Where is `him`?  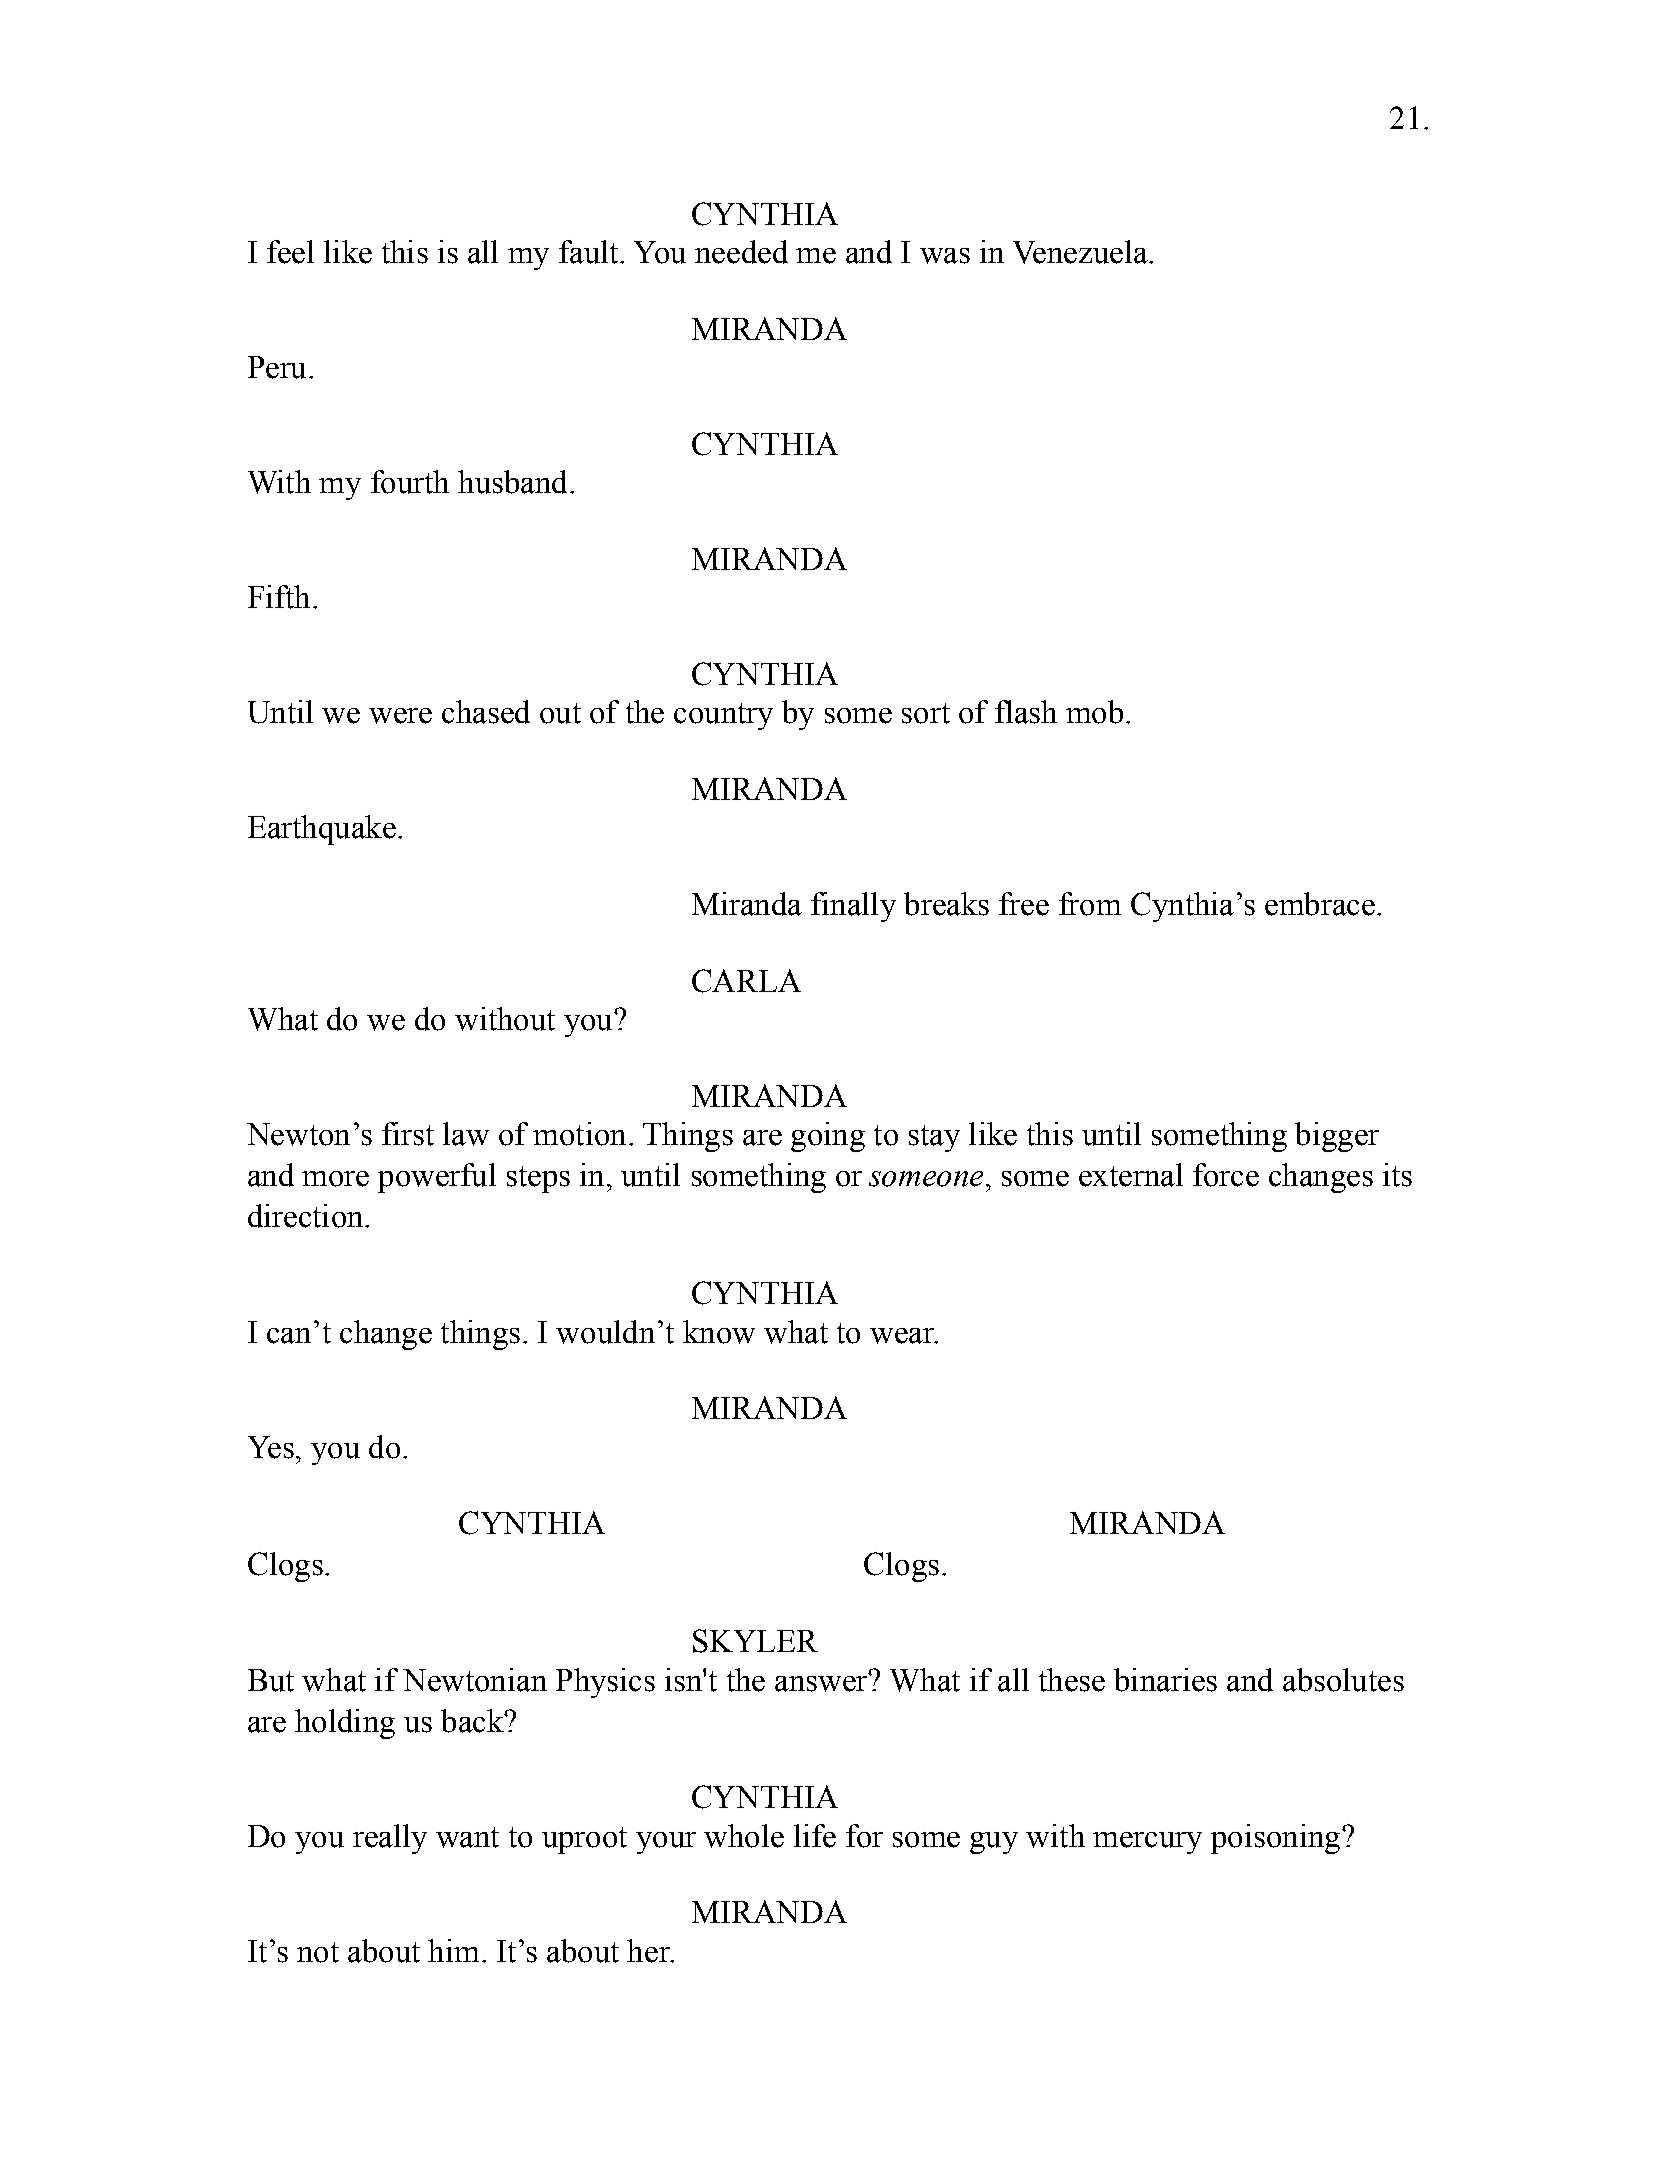 him is located at coordinates (453, 1950).
